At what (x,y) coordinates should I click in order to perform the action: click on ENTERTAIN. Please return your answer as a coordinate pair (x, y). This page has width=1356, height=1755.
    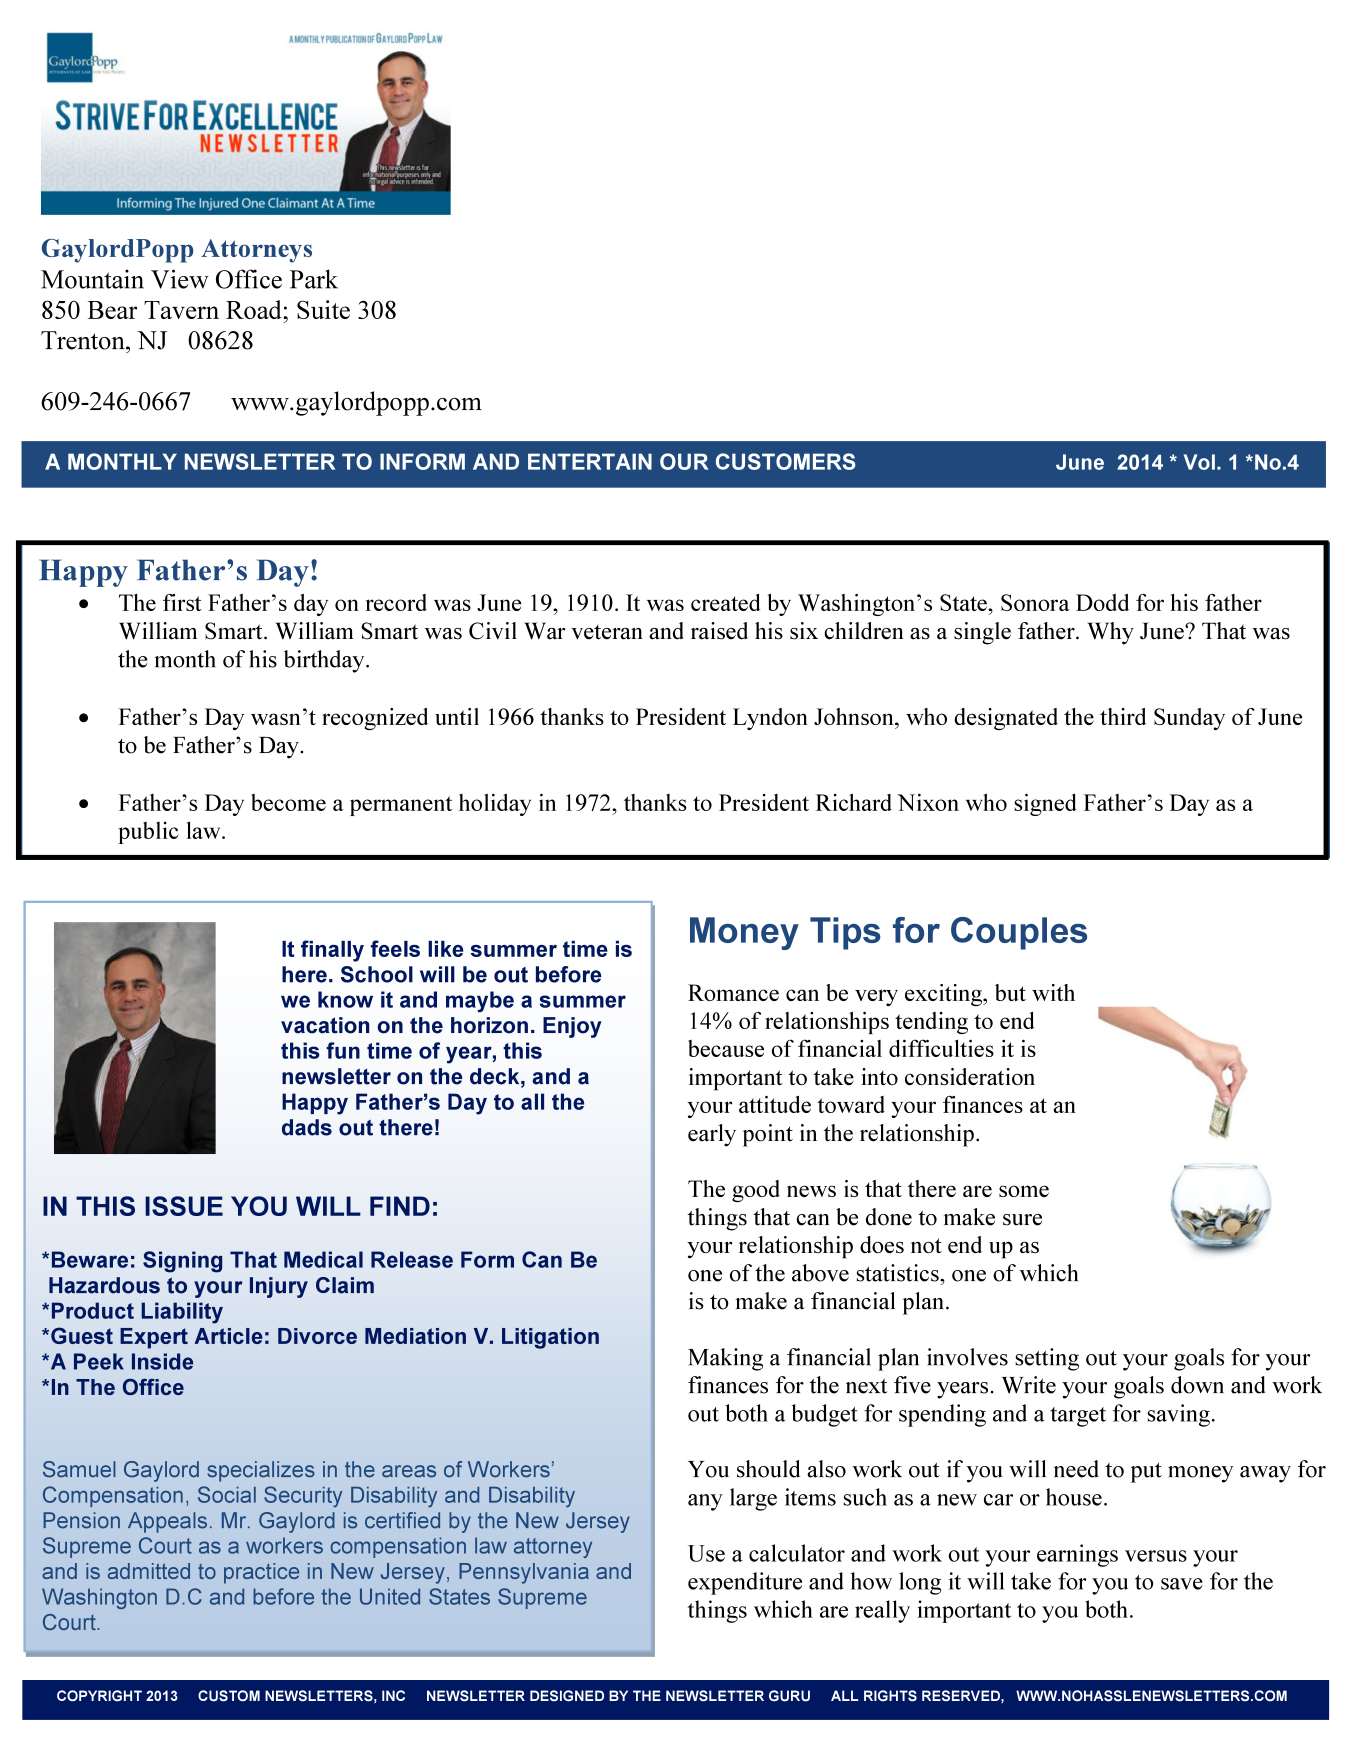
    Looking at the image, I should click on (590, 461).
